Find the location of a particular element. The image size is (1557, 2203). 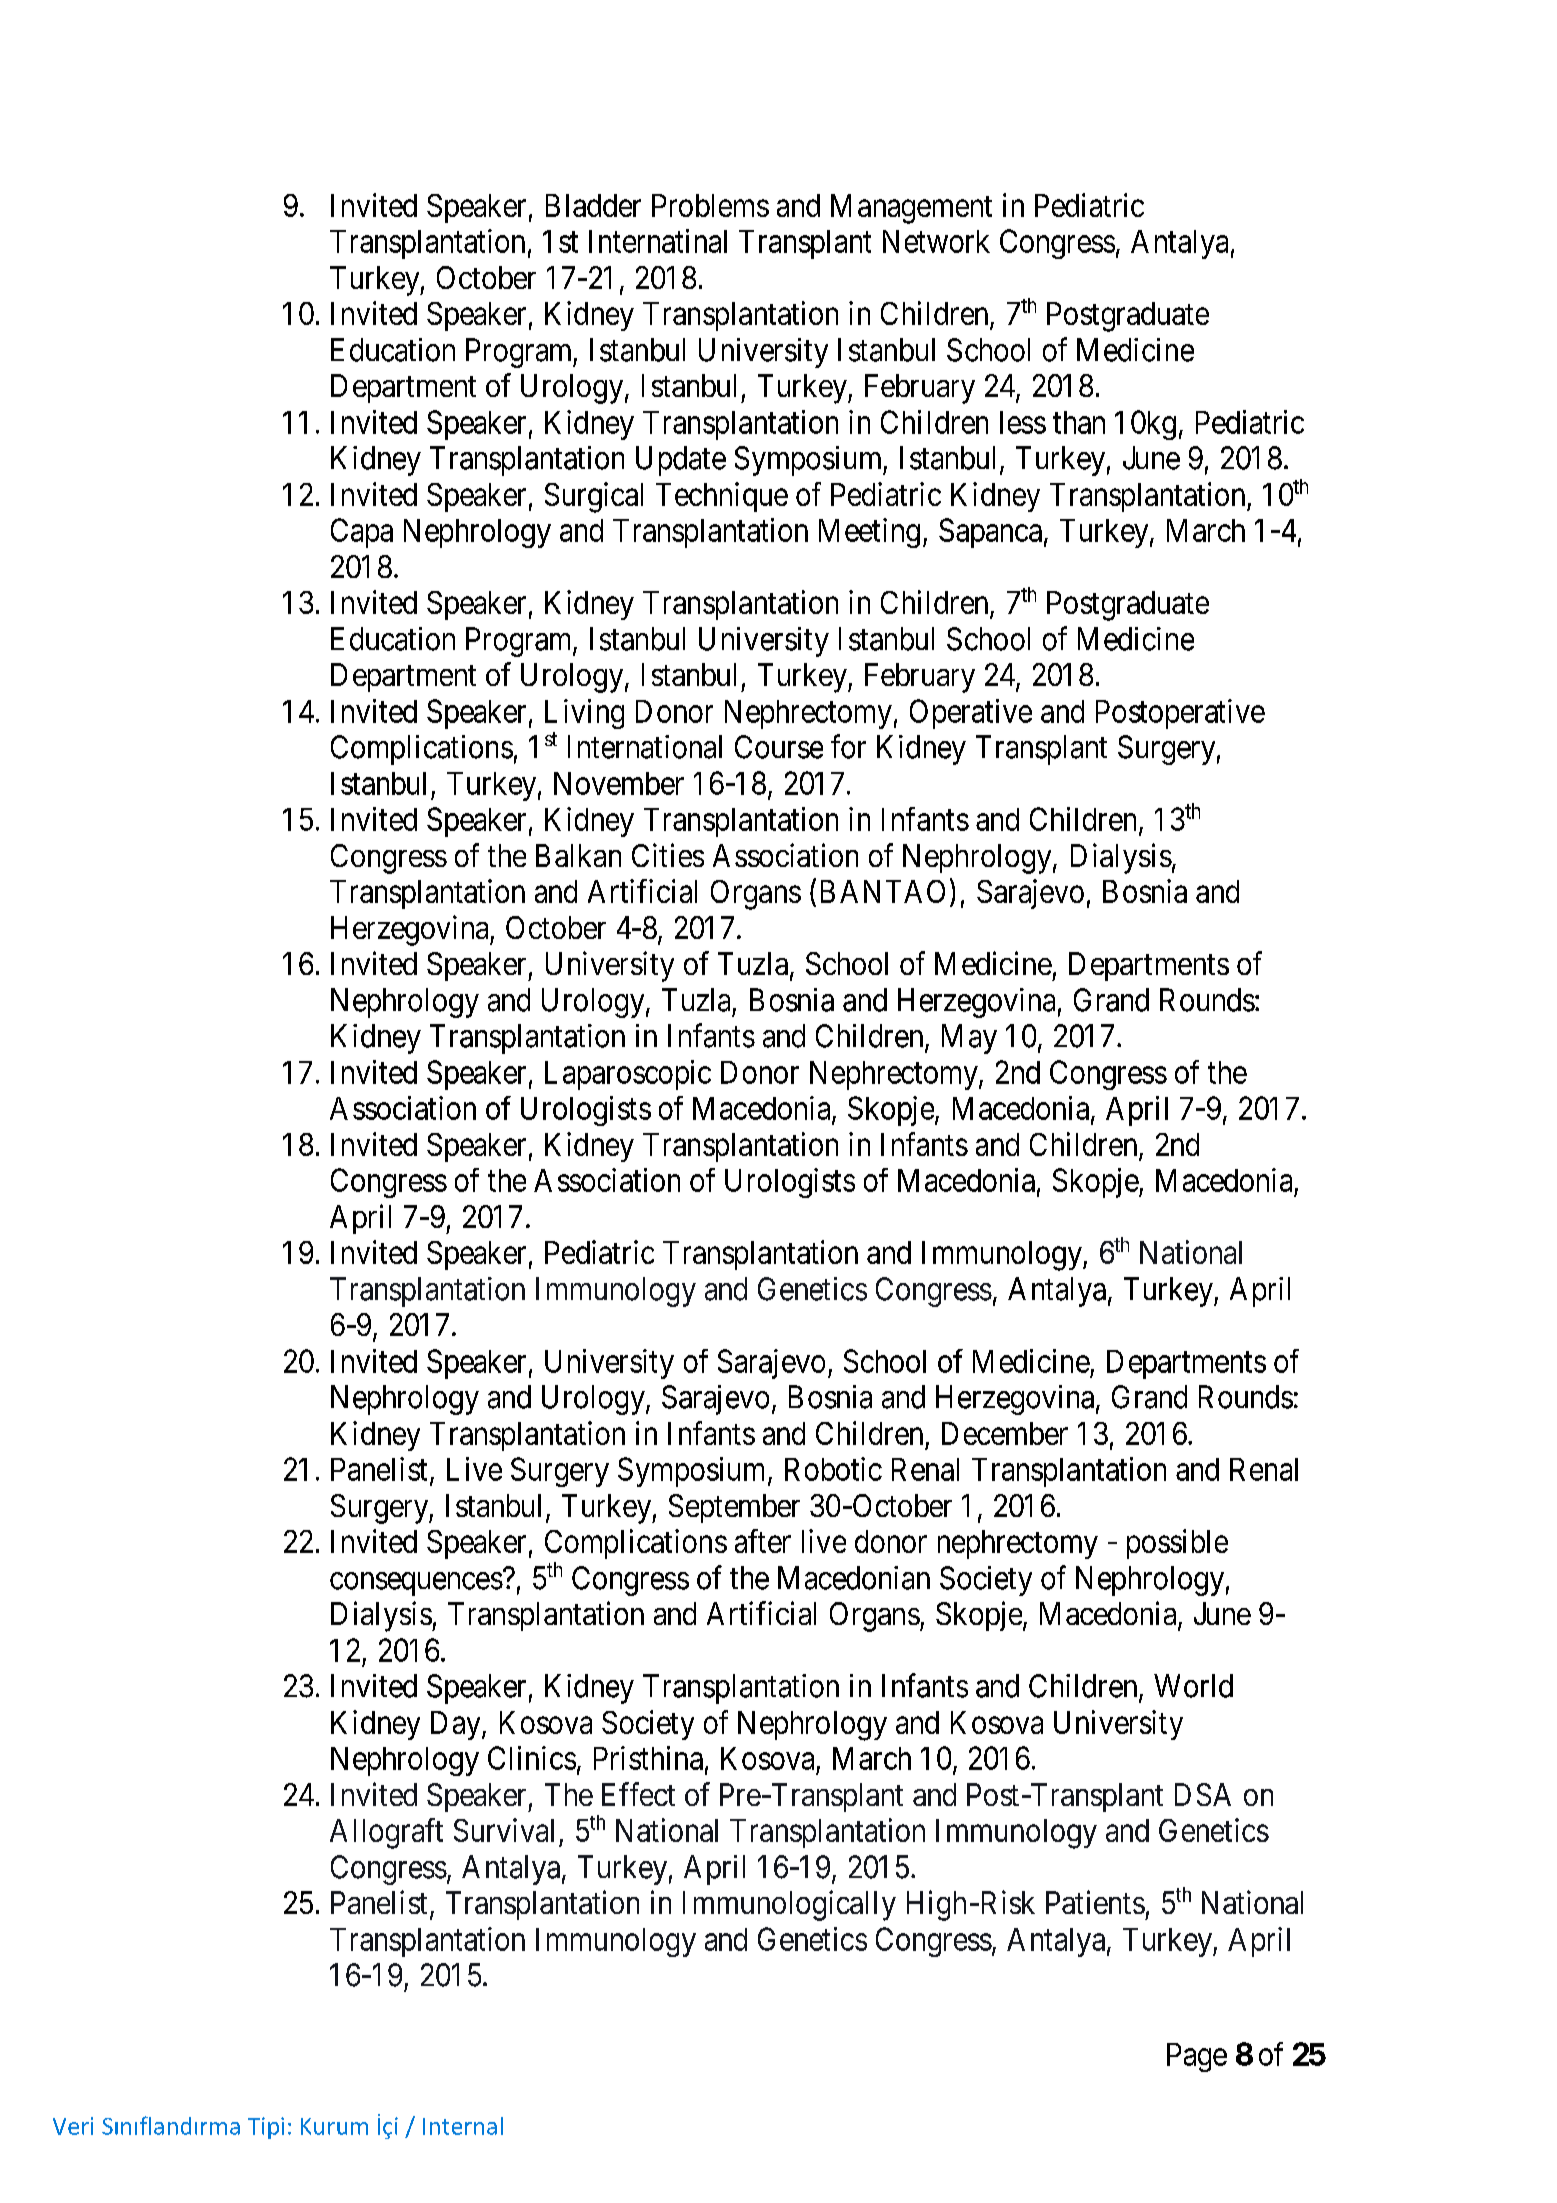

Tipi is located at coordinates (266, 2128).
